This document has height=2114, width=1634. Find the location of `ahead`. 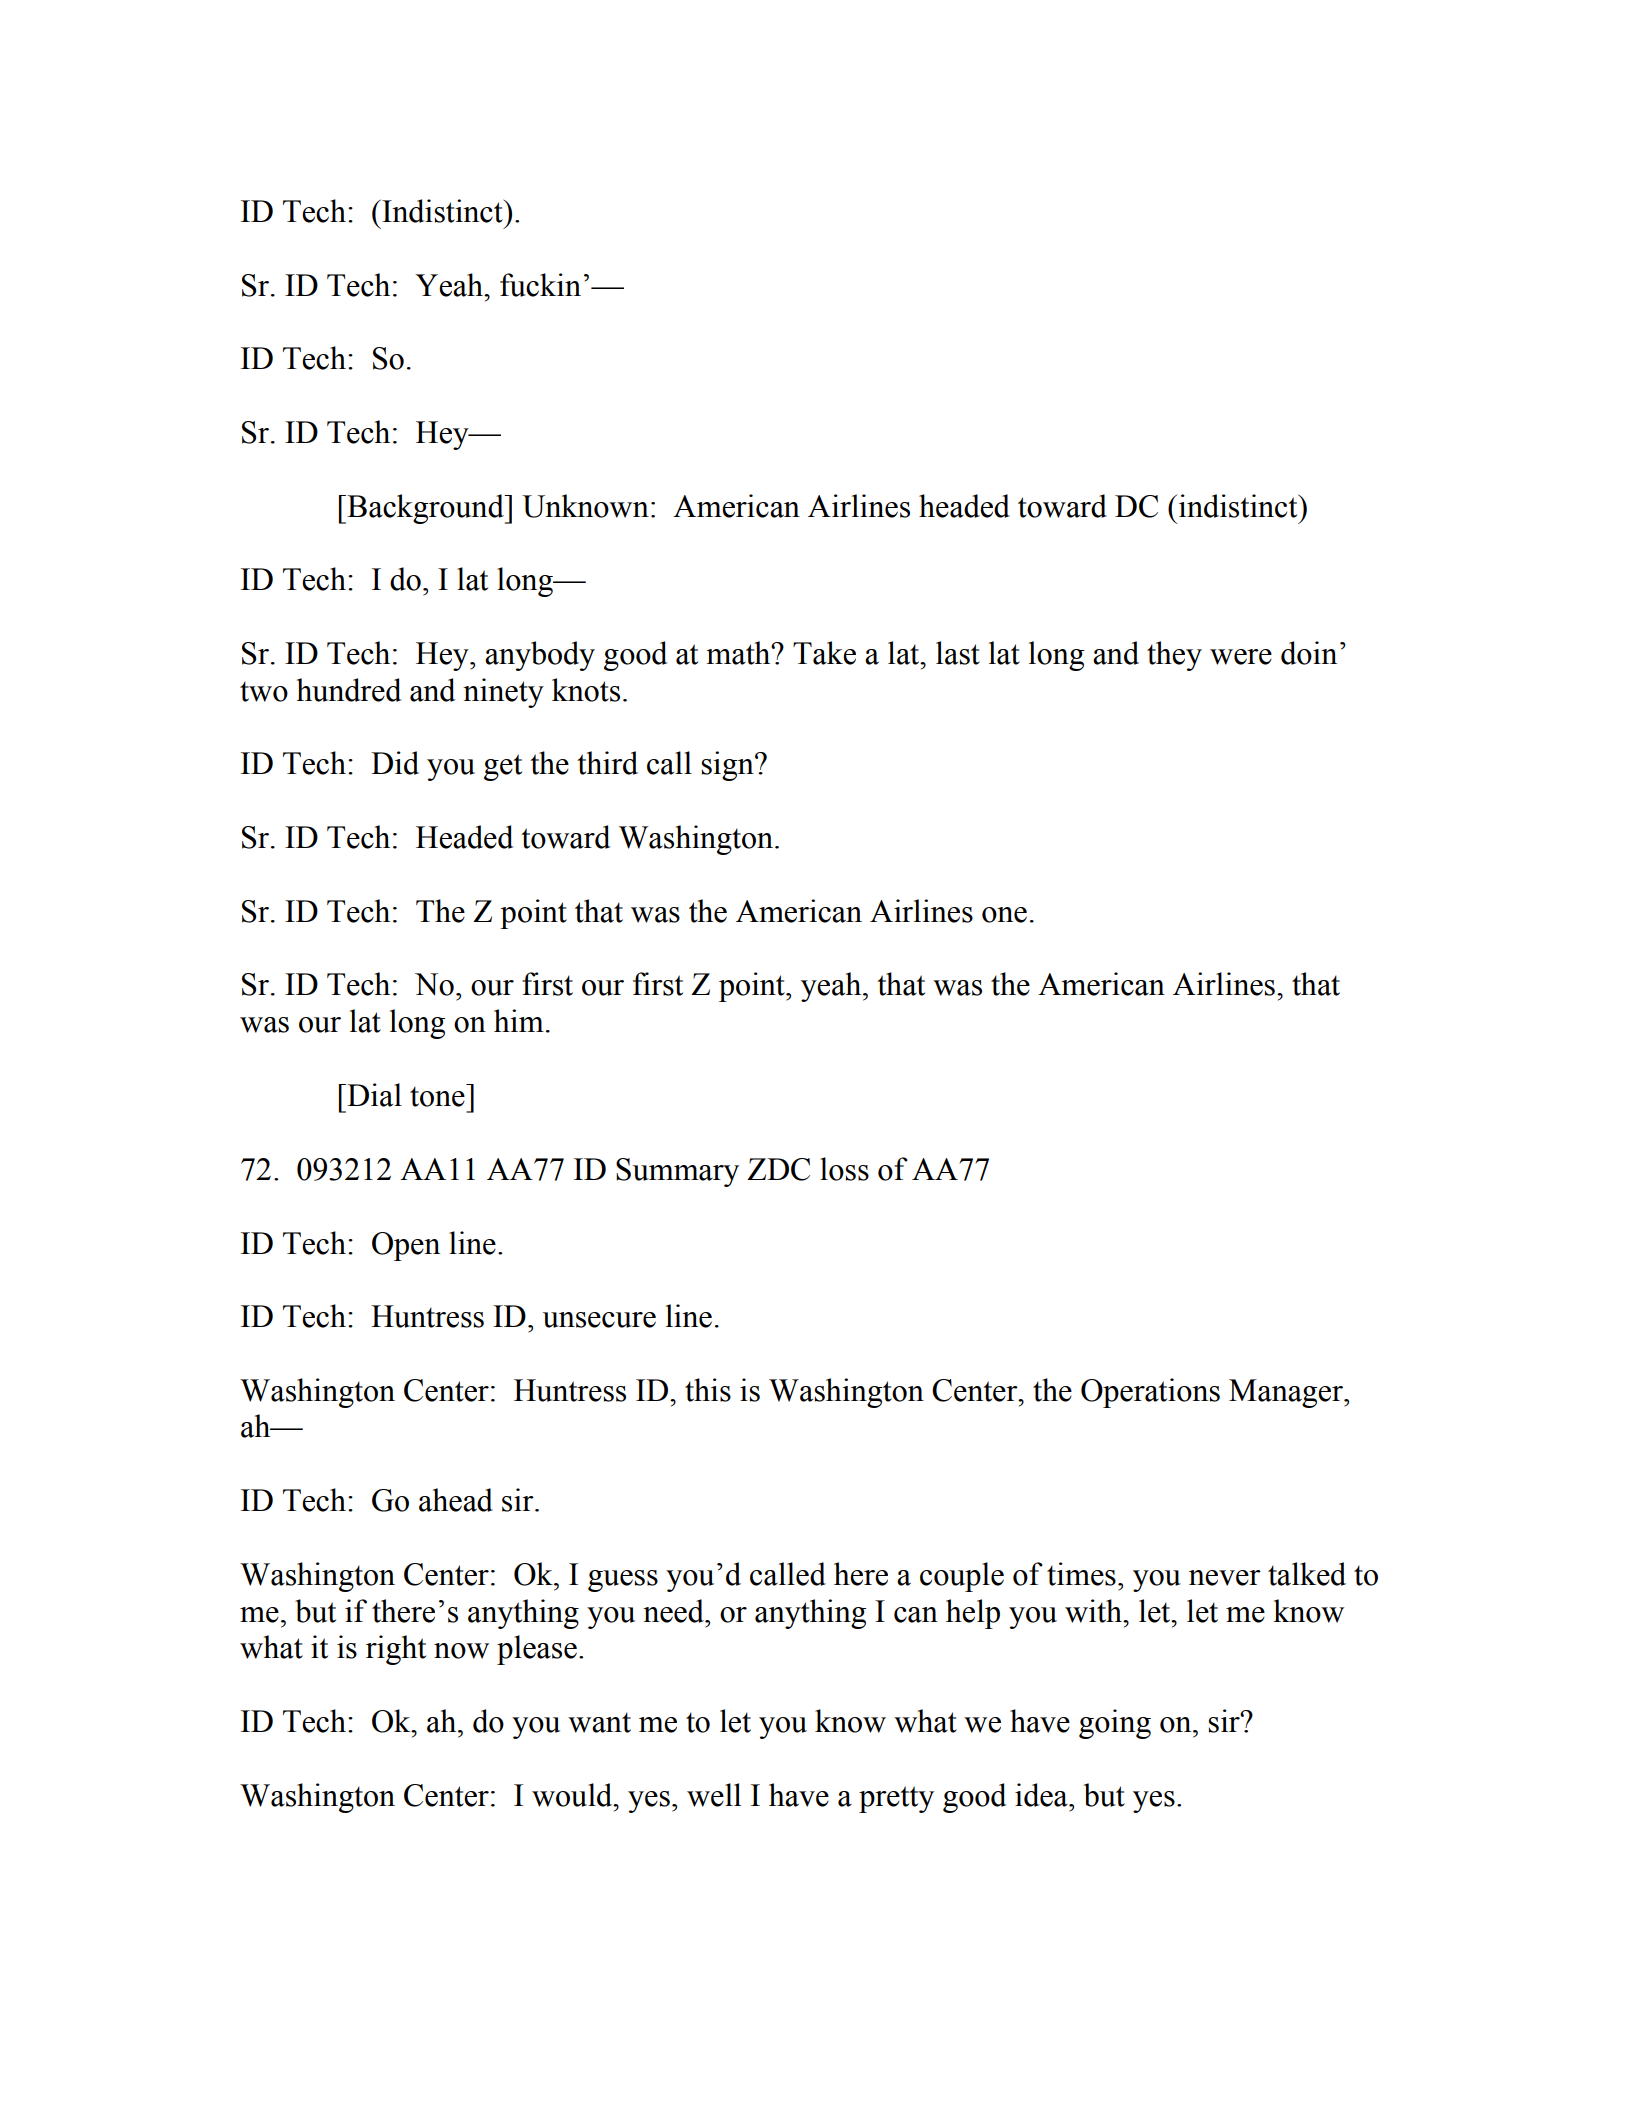

ahead is located at coordinates (456, 1500).
